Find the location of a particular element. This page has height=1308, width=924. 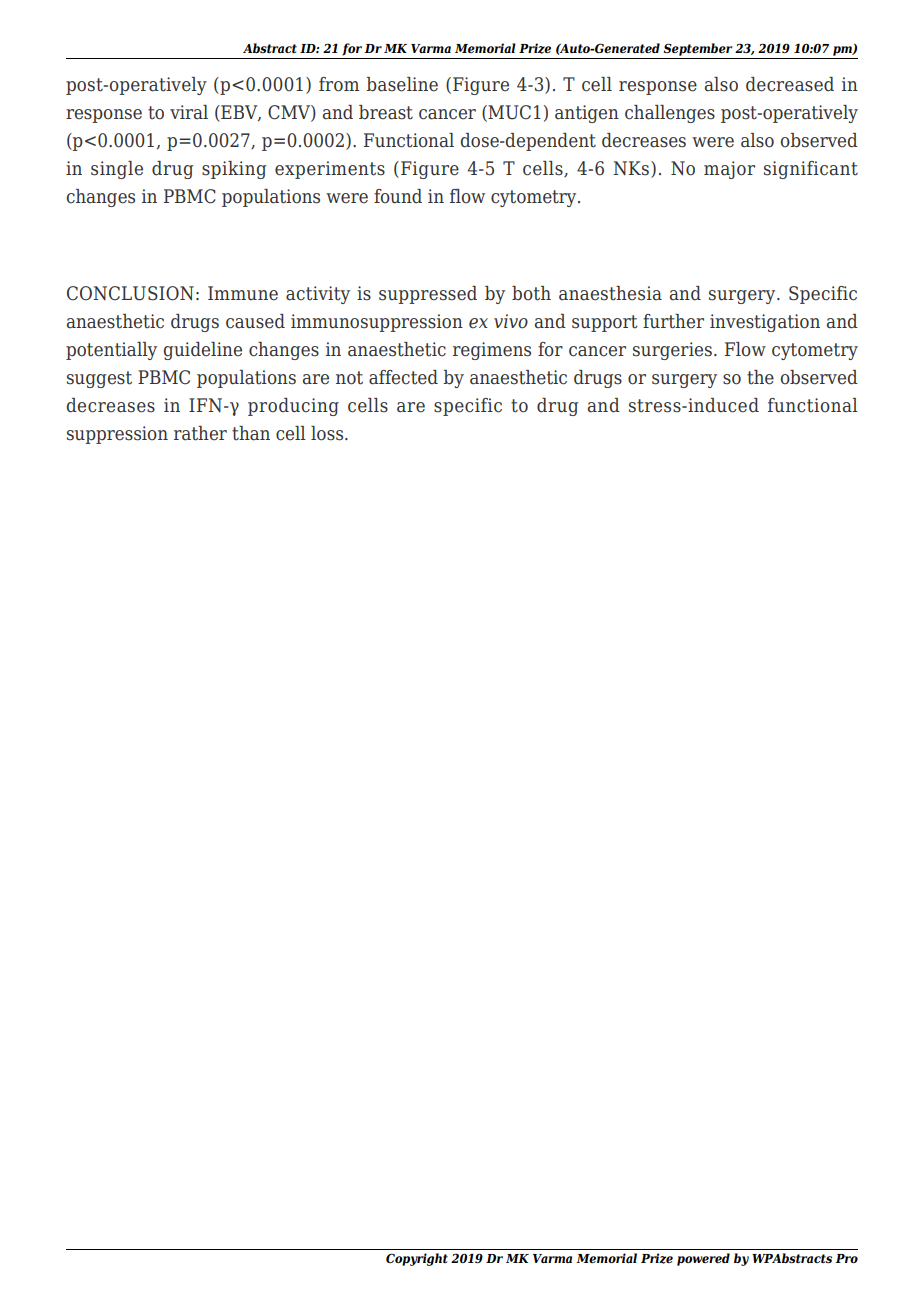

surgeries is located at coordinates (672, 351).
